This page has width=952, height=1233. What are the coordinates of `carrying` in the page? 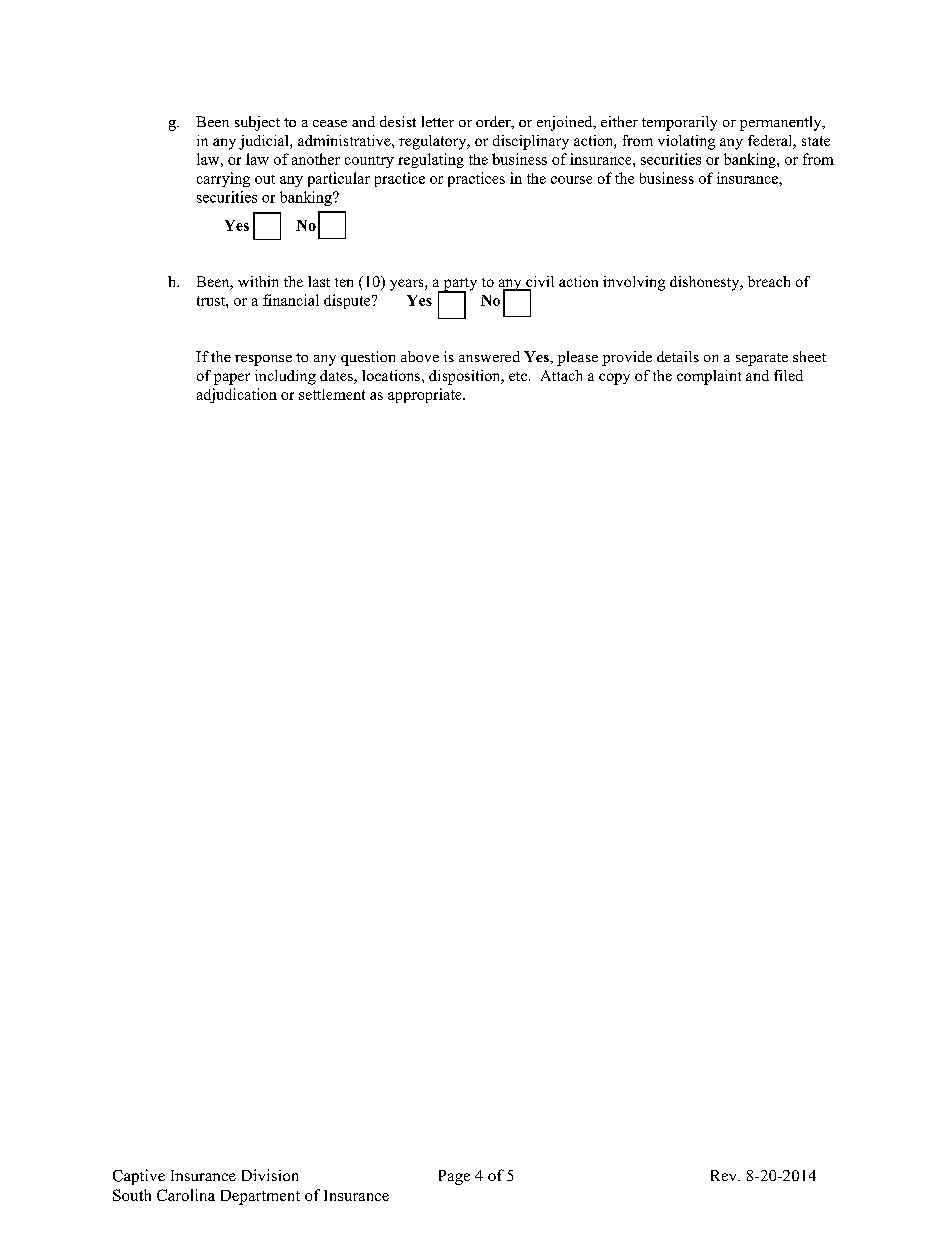 It's located at (223, 179).
